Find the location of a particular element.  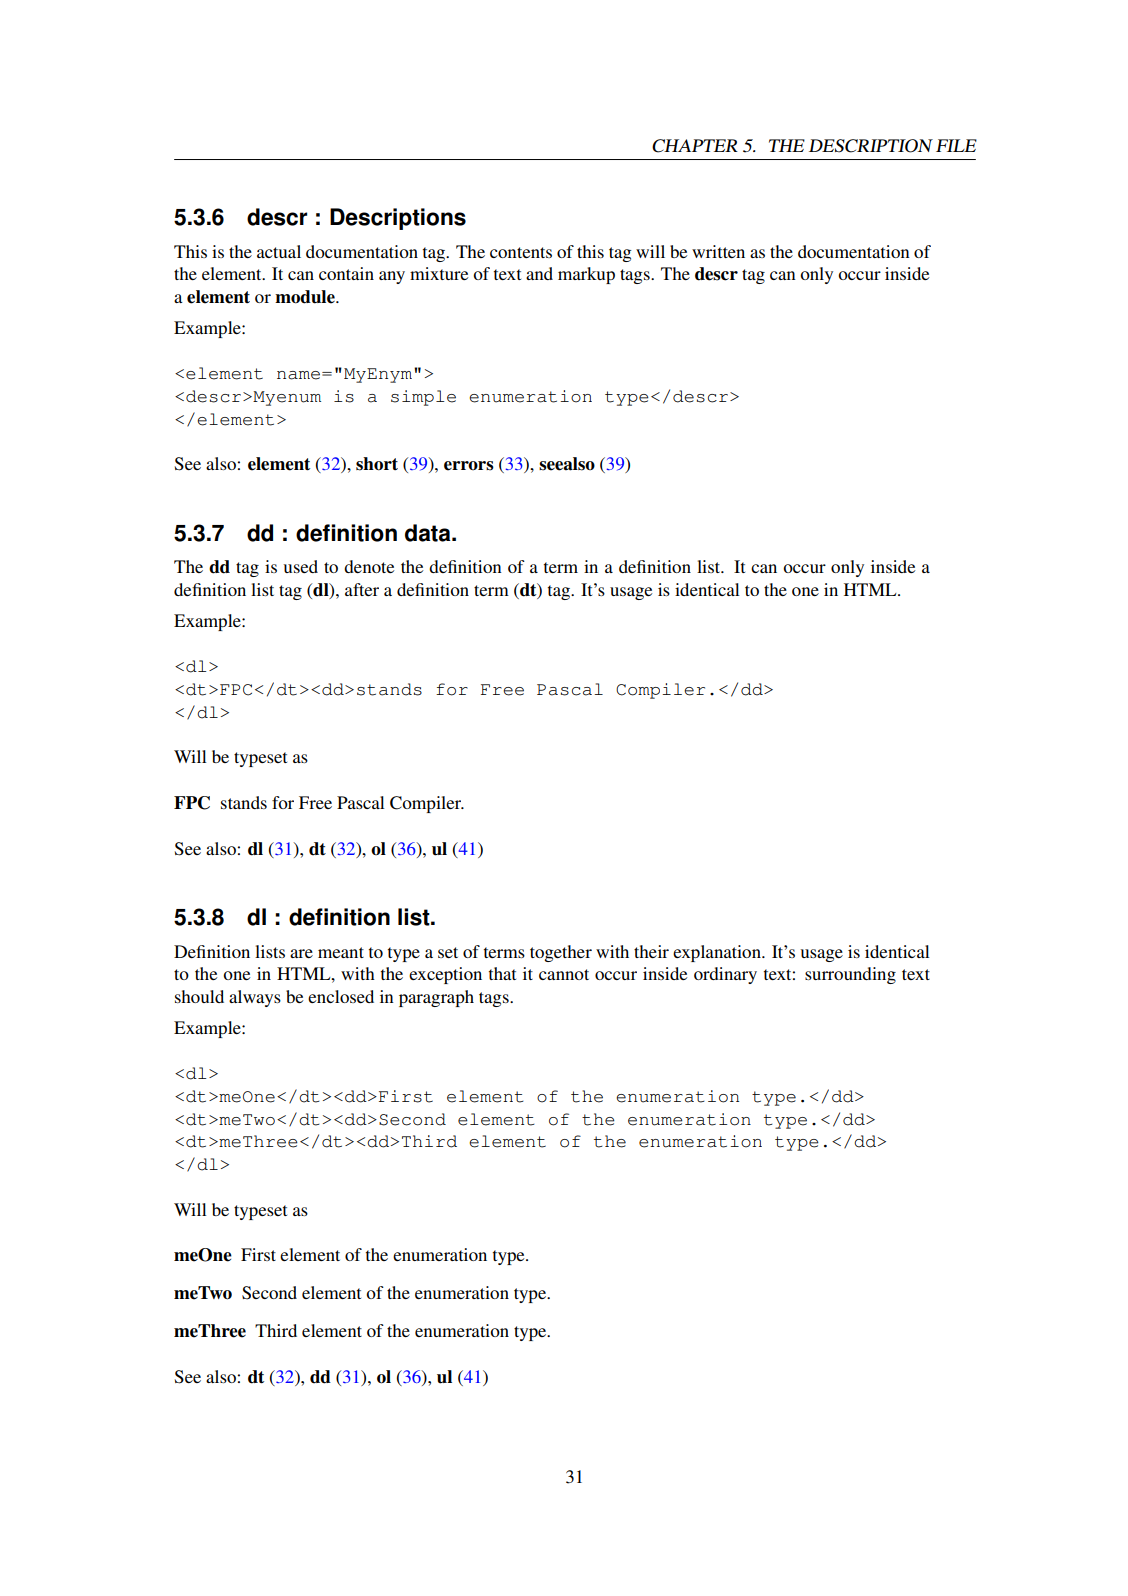

cannot is located at coordinates (564, 974).
